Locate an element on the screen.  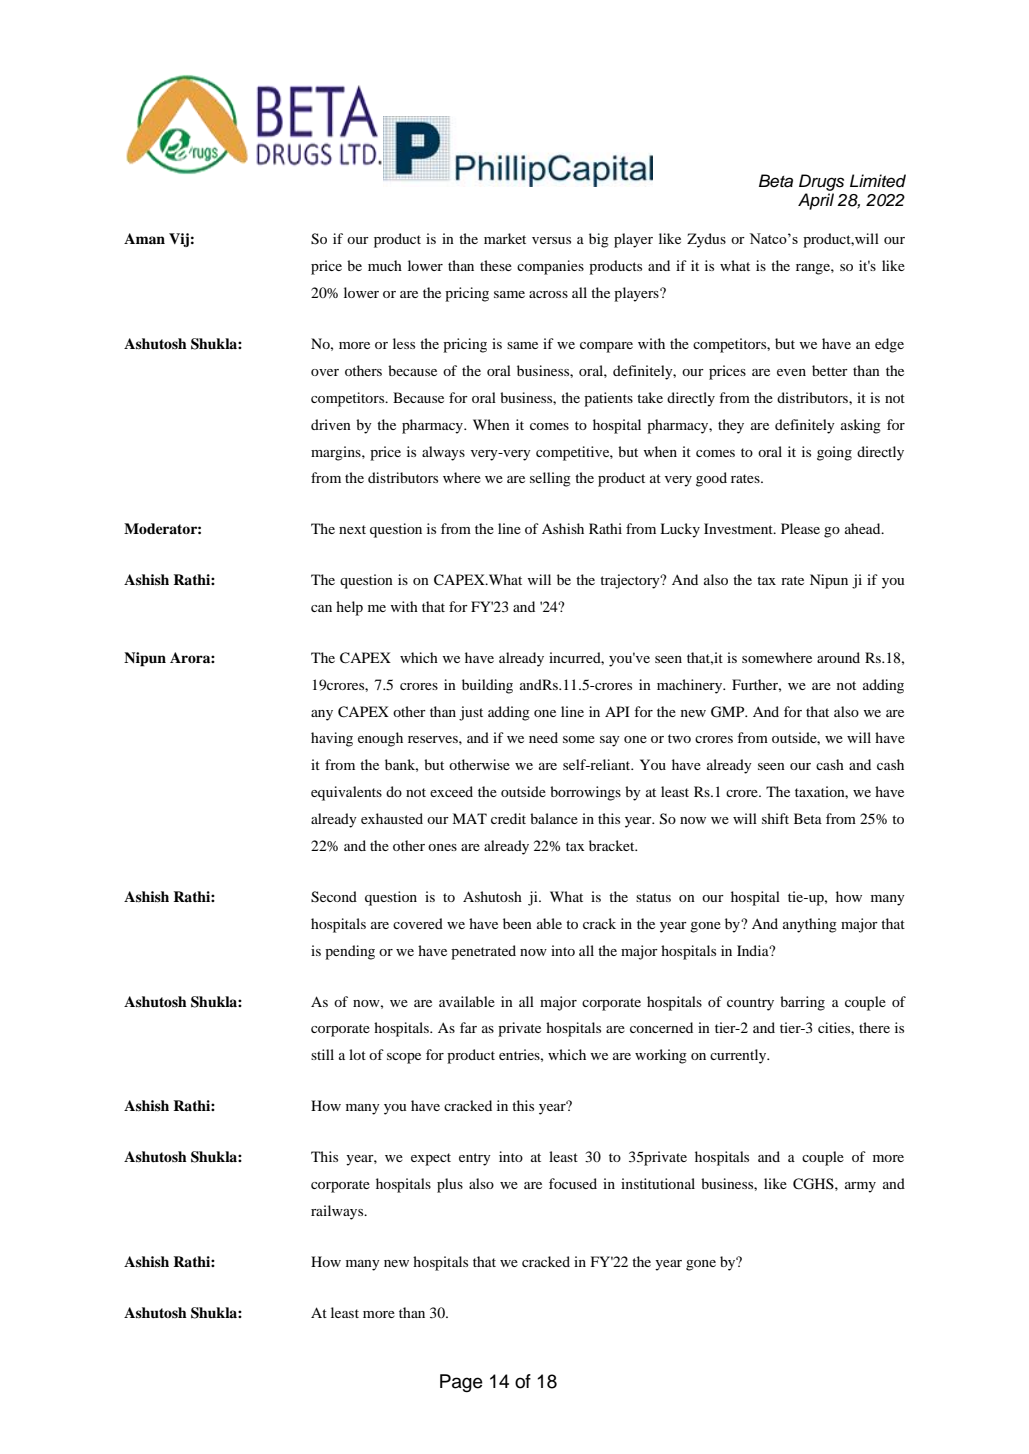
Aman is located at coordinates (144, 238).
